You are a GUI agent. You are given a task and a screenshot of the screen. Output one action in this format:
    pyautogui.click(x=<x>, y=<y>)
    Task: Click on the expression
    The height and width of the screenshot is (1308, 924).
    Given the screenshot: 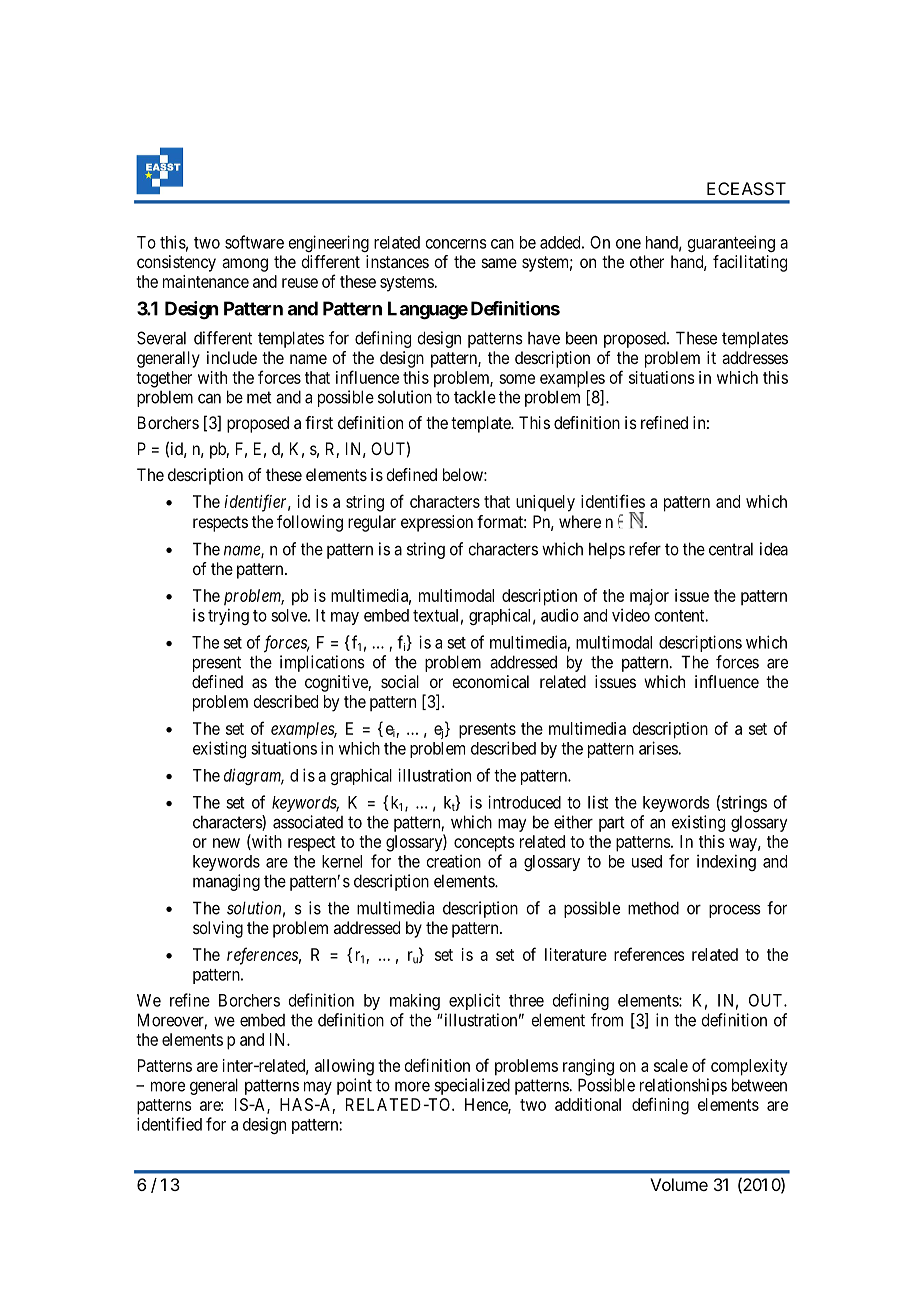 What is the action you would take?
    pyautogui.click(x=437, y=523)
